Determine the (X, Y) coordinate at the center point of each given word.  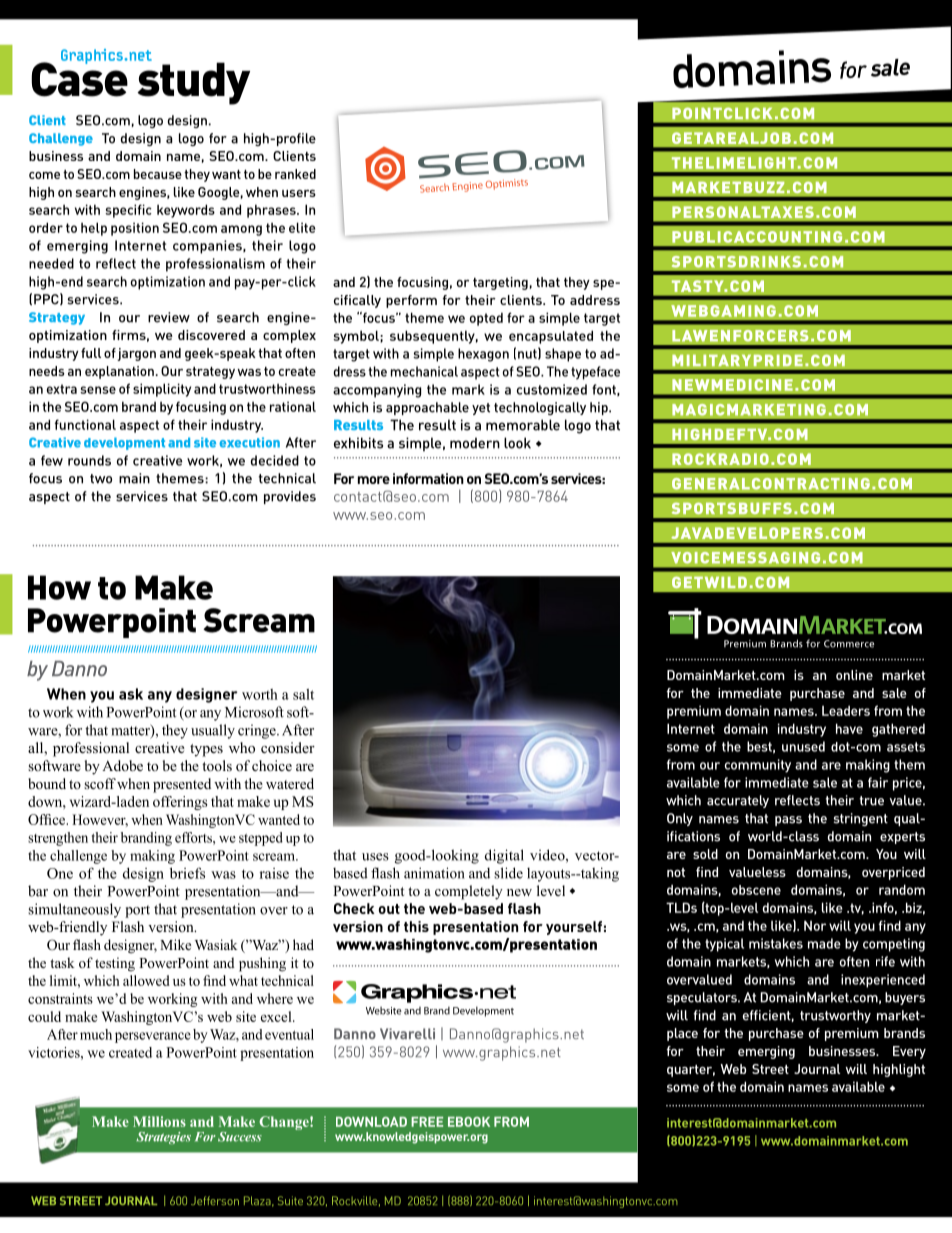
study (192, 82)
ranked (295, 174)
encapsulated (551, 337)
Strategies (163, 1138)
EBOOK (469, 1122)
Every (909, 1052)
